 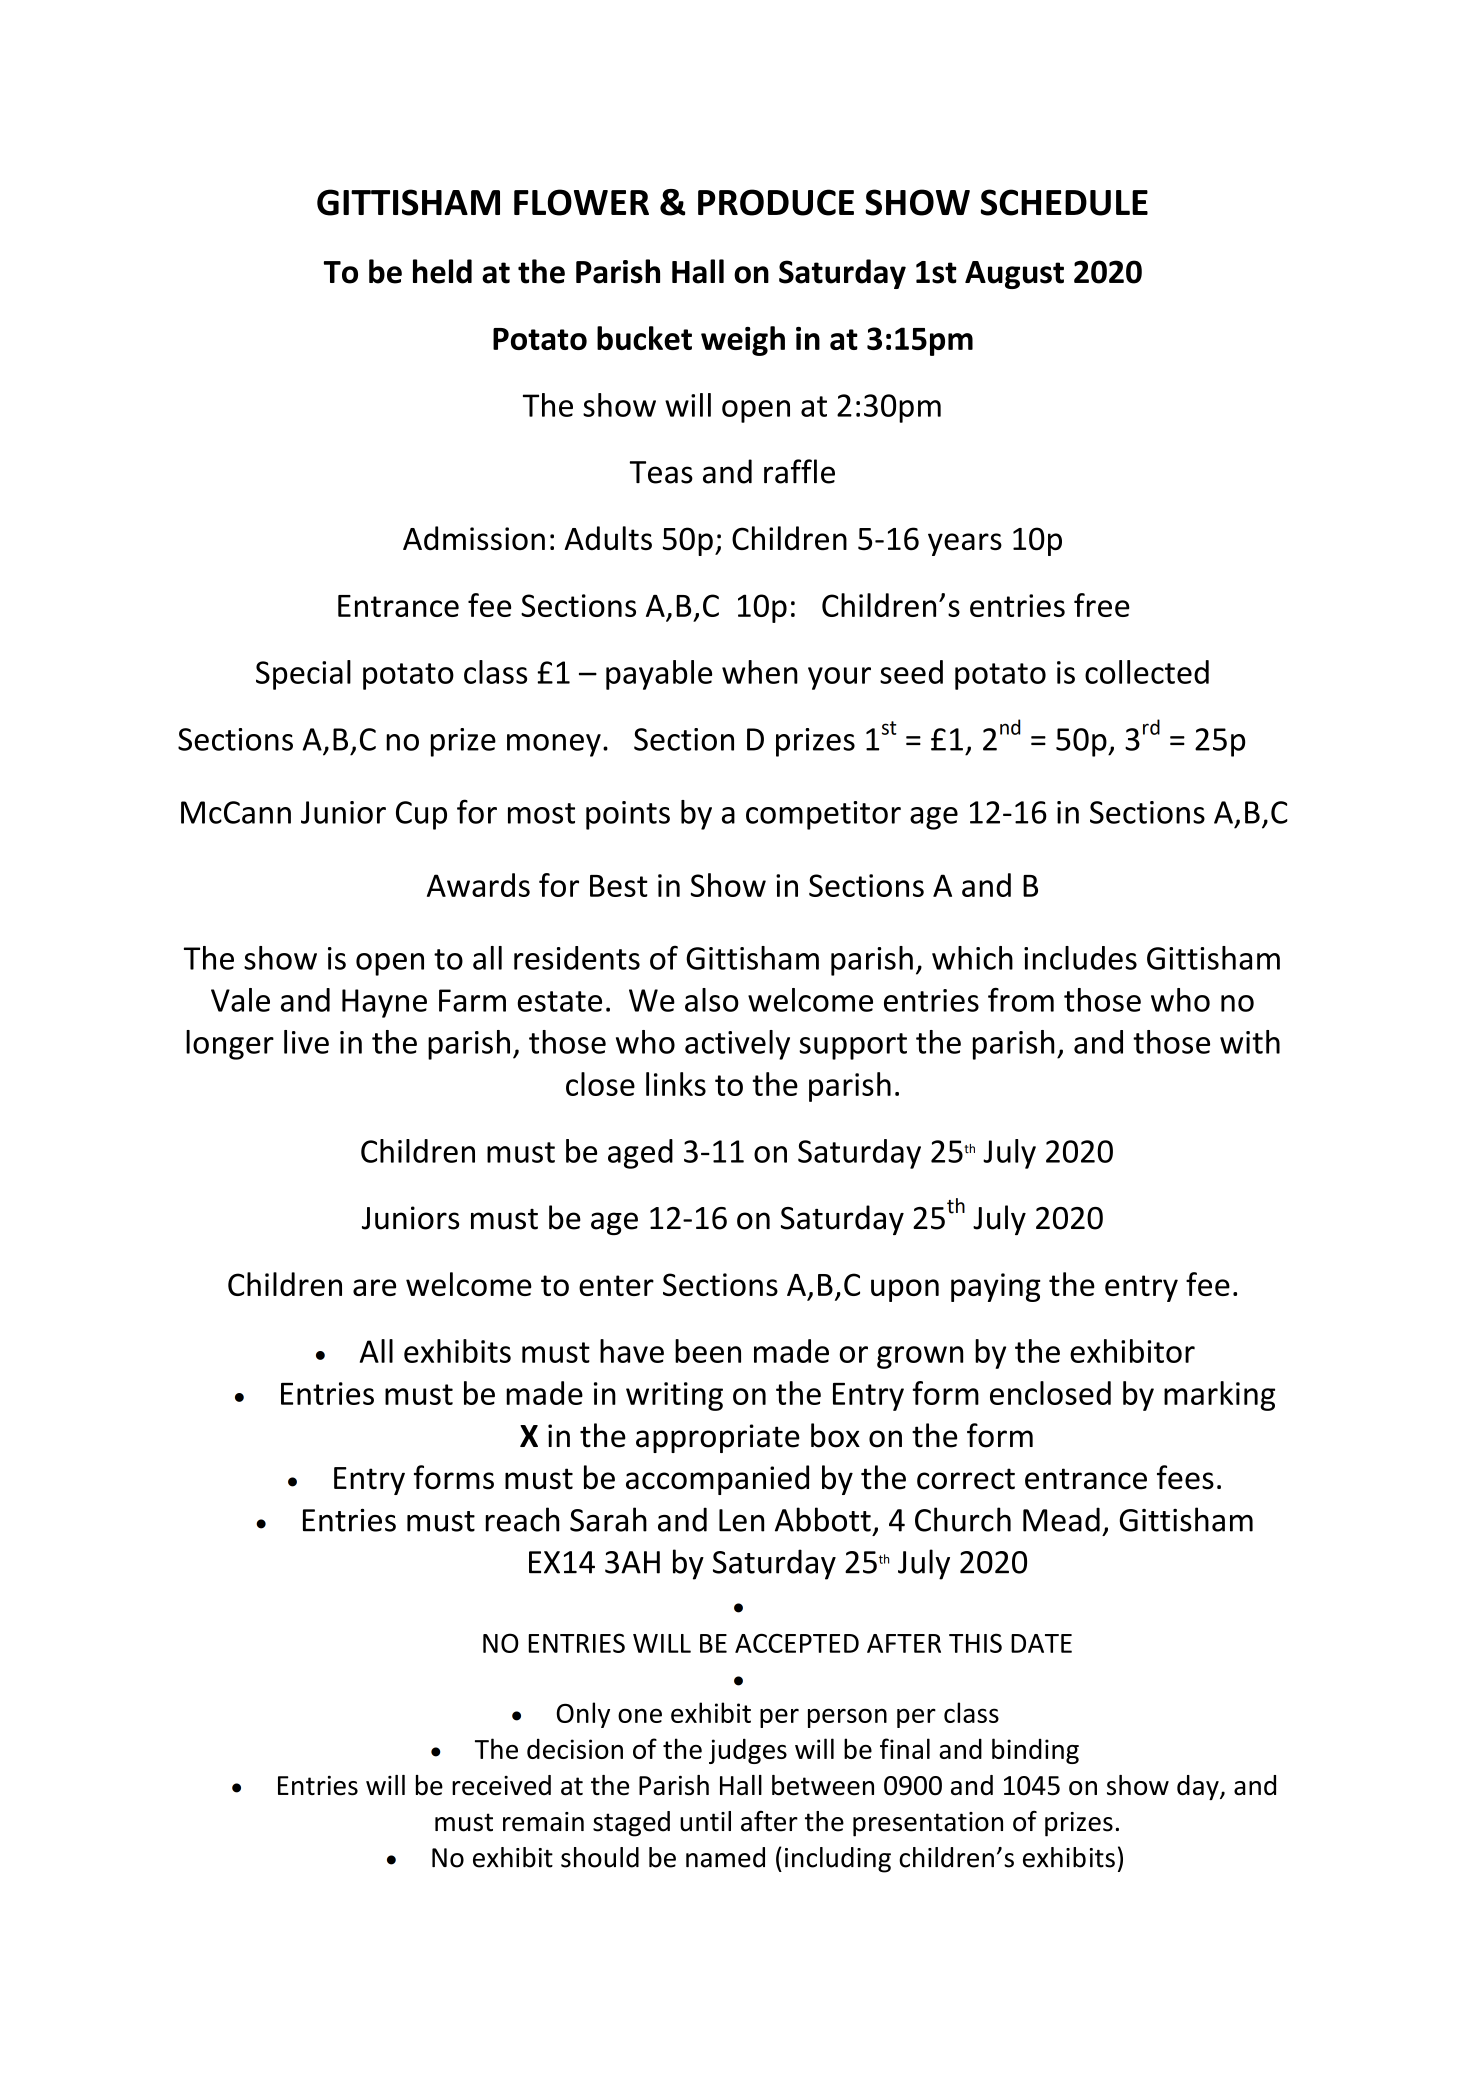 What do you see at coordinates (737, 1045) in the document?
I see `actively` at bounding box center [737, 1045].
